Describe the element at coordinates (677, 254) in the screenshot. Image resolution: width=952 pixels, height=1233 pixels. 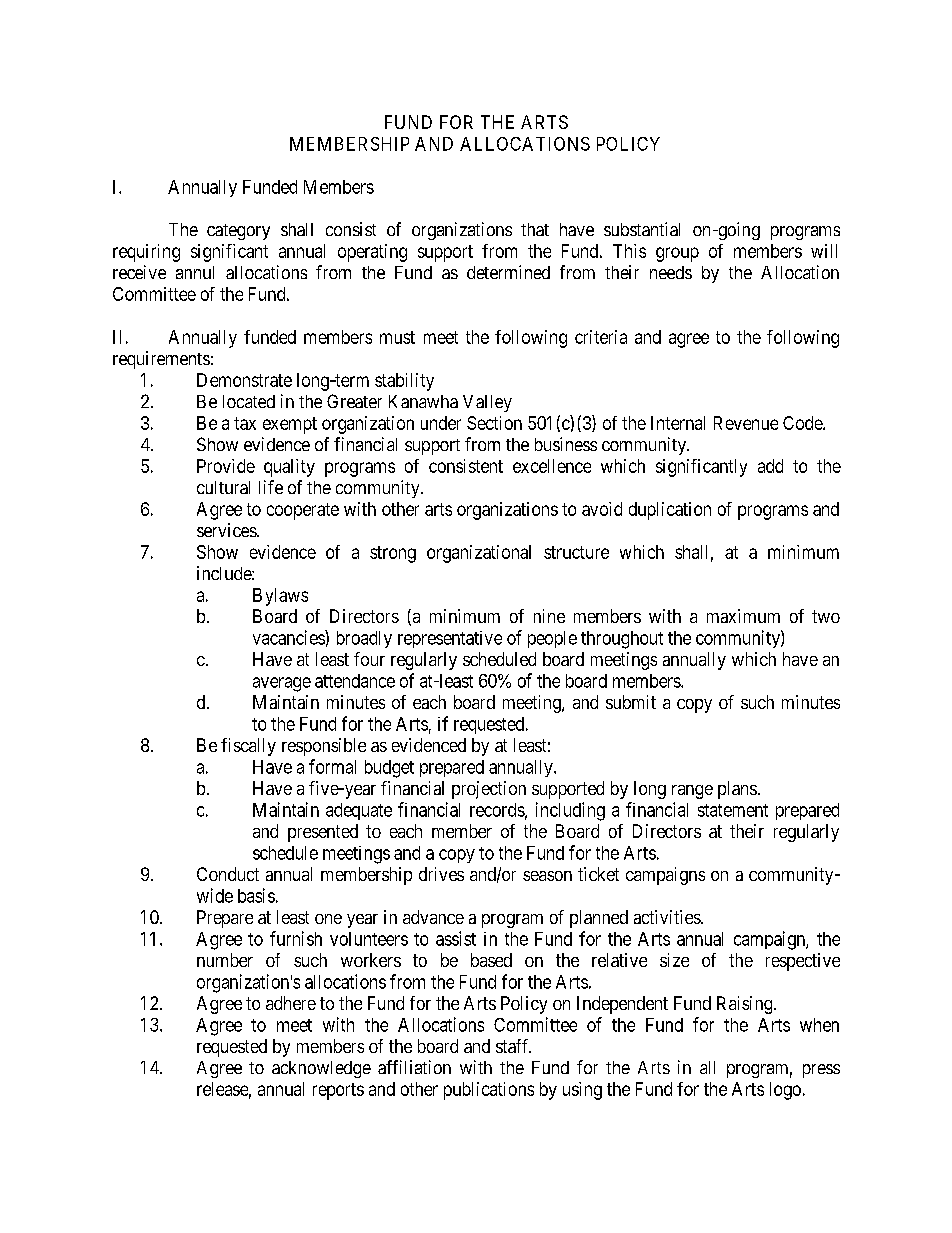
I see `group` at that location.
